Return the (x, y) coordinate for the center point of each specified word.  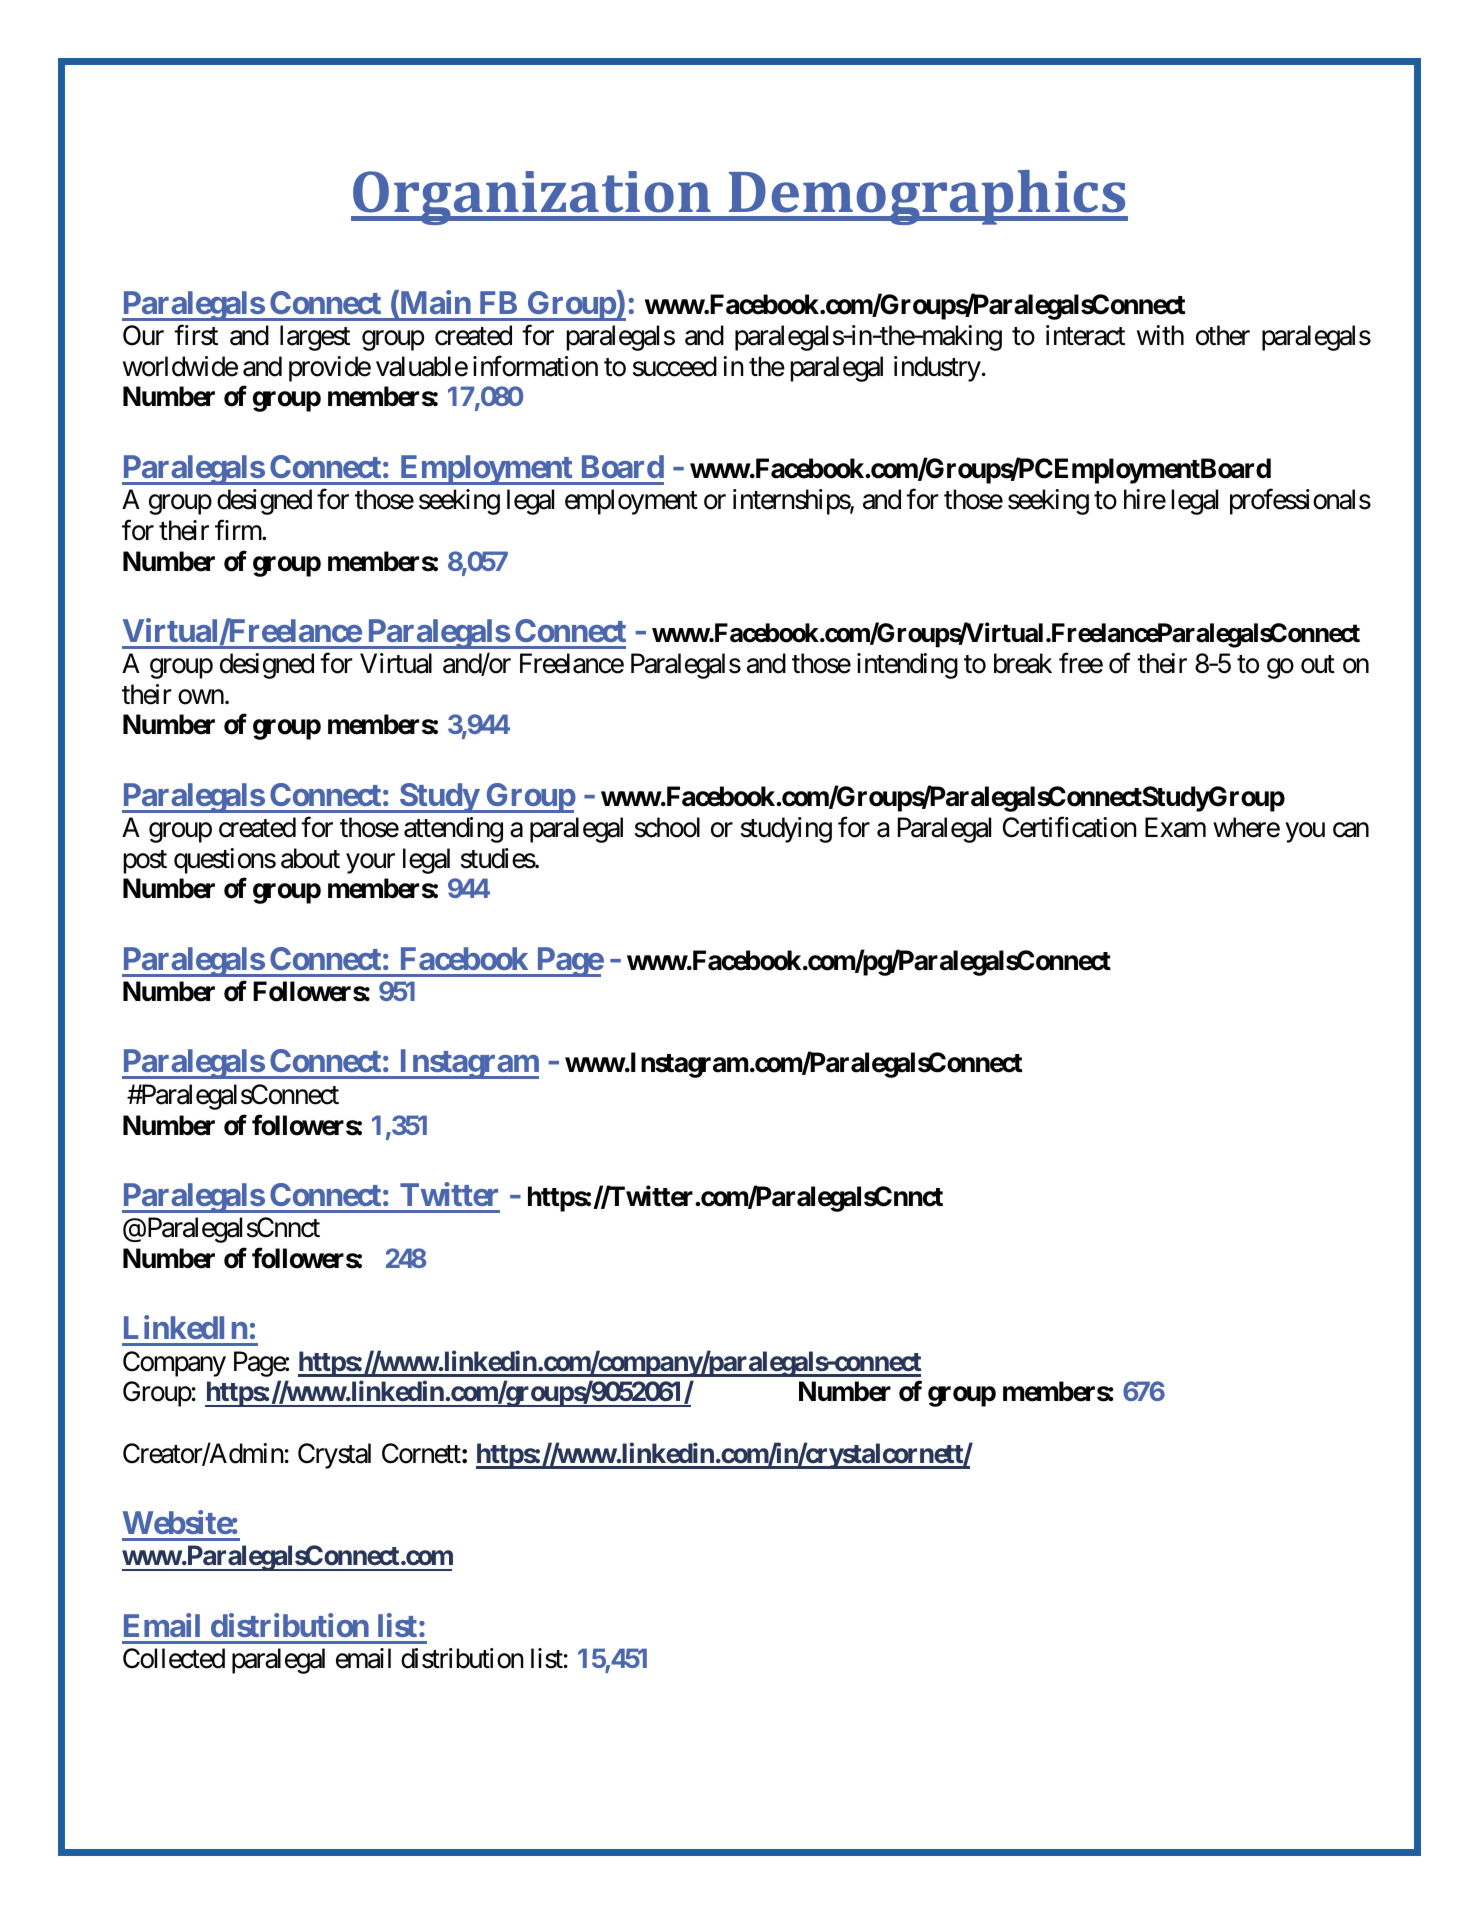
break (1023, 663)
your (370, 864)
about (310, 858)
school (667, 827)
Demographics (927, 197)
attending (453, 830)
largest (315, 338)
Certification (1070, 827)
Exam (1175, 827)
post (145, 862)
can (1351, 830)
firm (239, 530)
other (1223, 335)
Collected (174, 1658)
